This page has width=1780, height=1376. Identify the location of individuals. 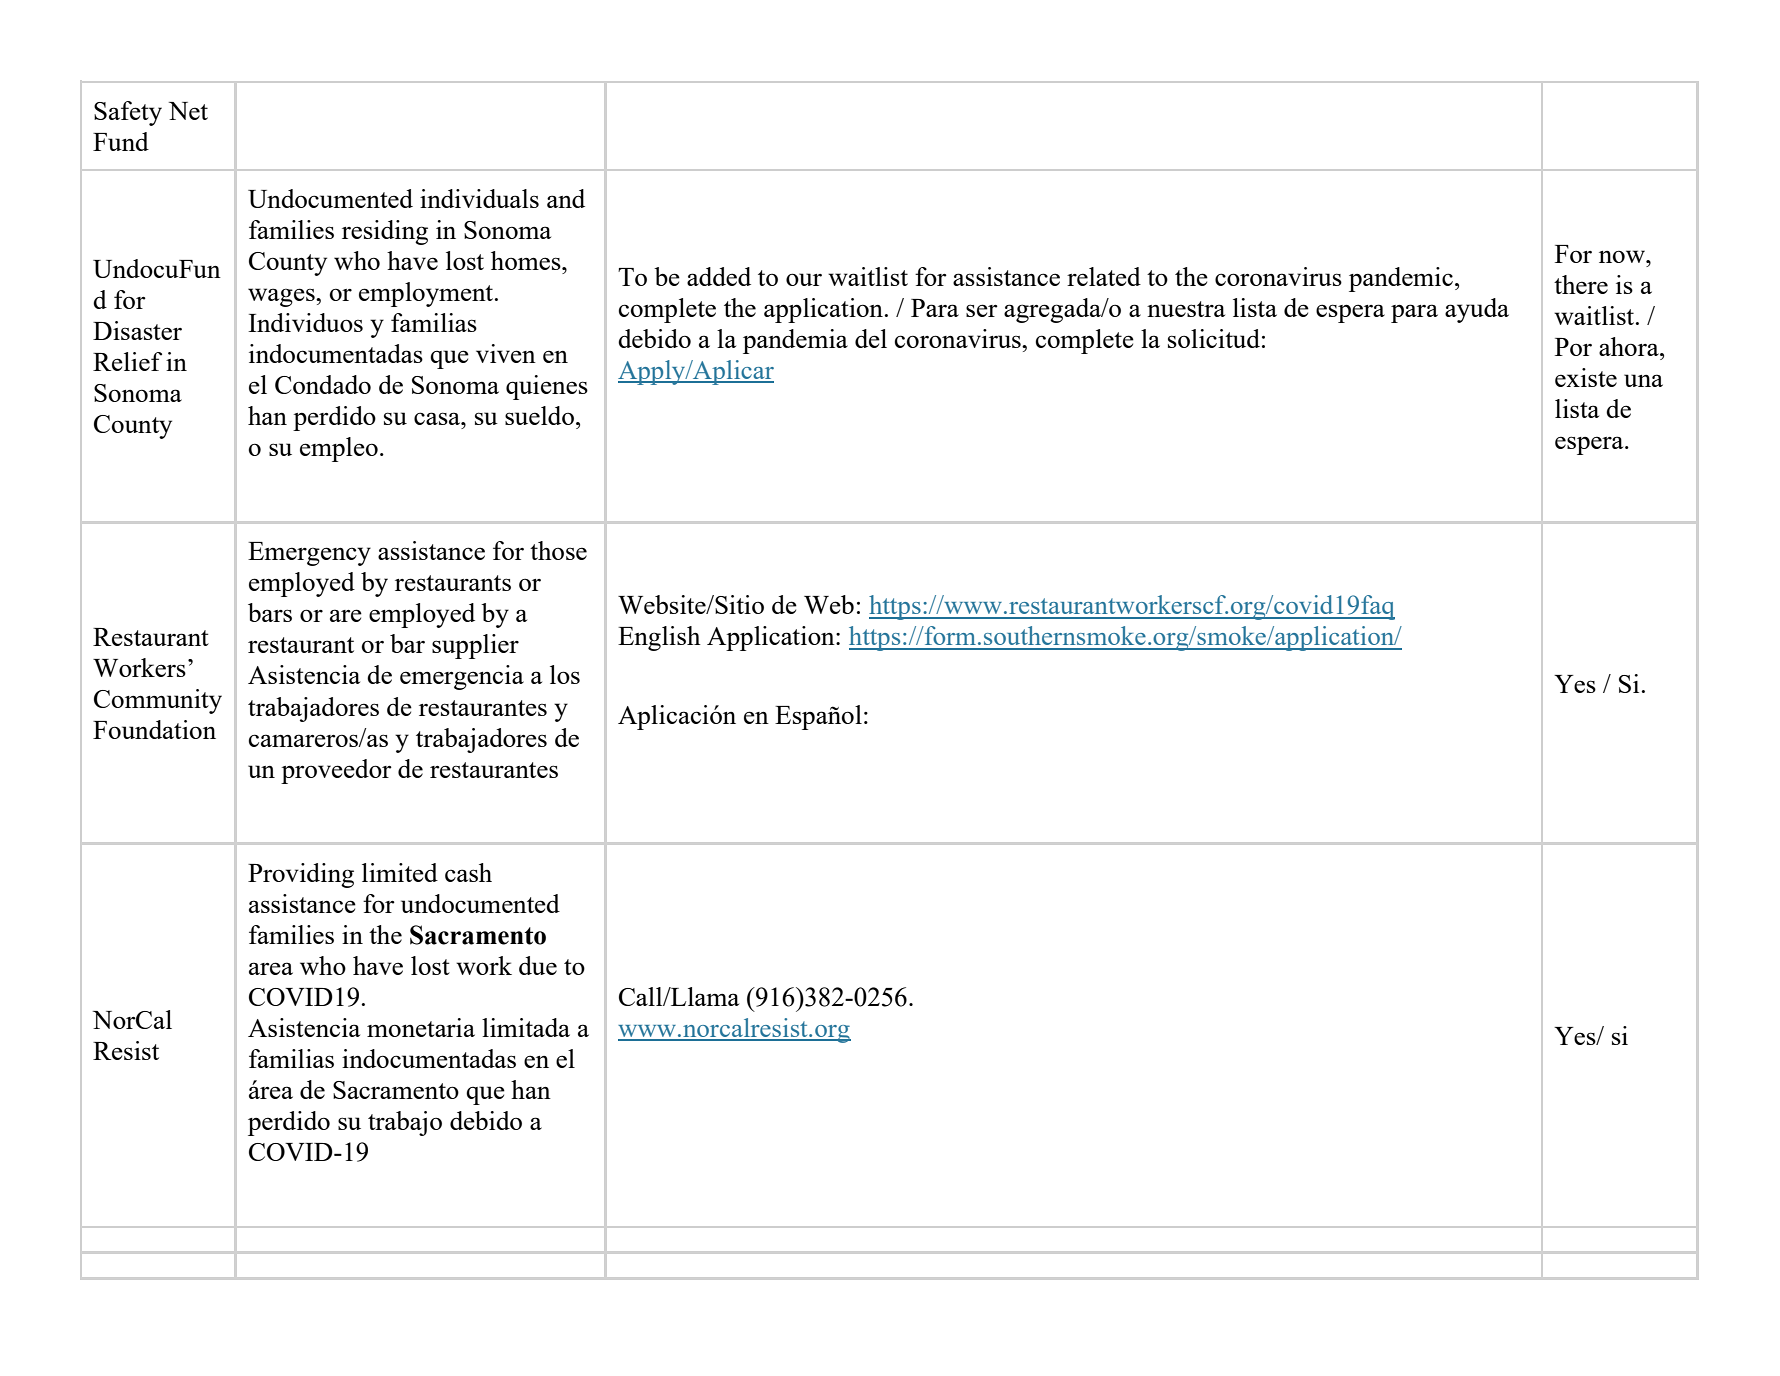
(479, 198).
